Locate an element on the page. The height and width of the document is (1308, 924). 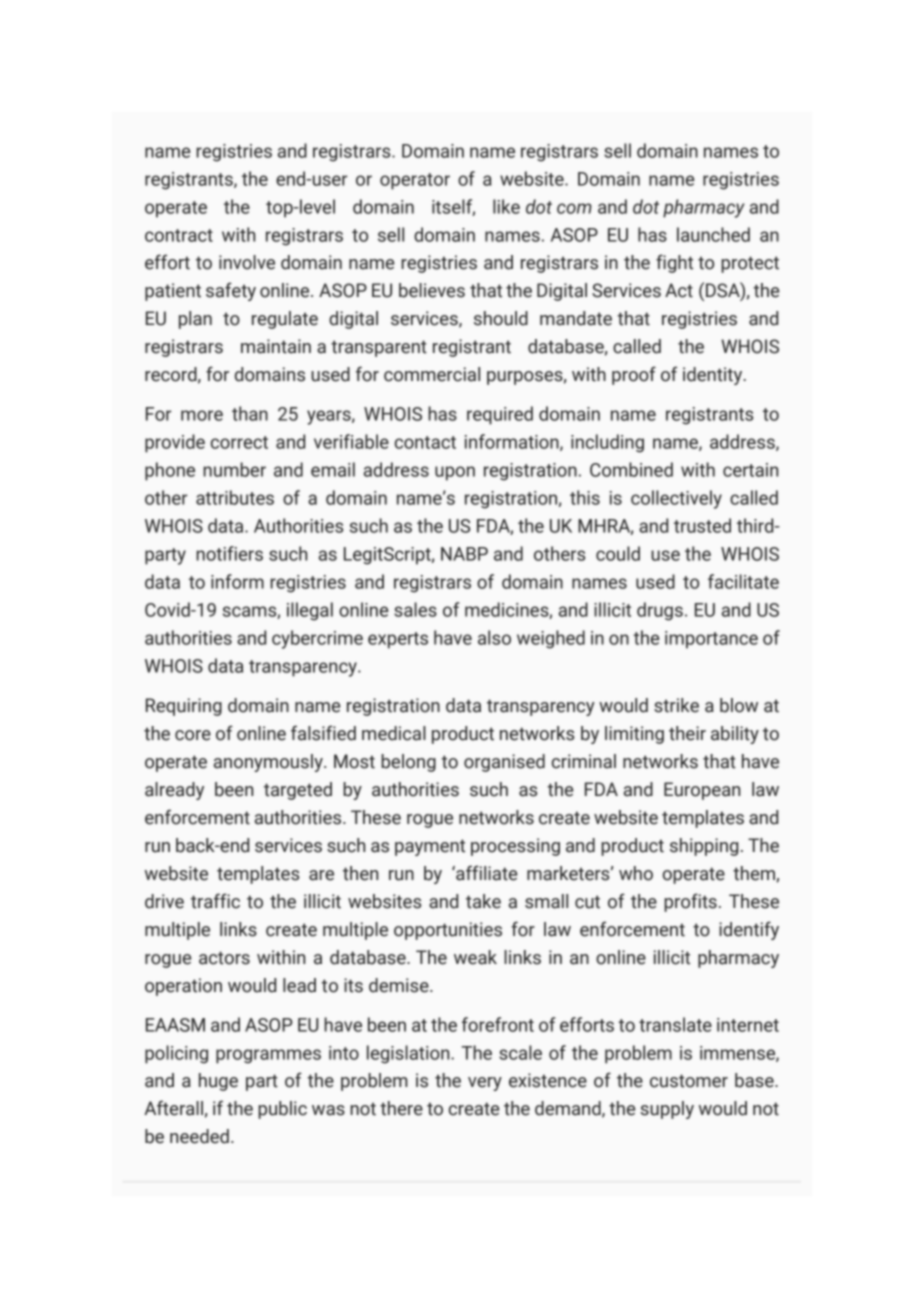
contract is located at coordinates (179, 235).
